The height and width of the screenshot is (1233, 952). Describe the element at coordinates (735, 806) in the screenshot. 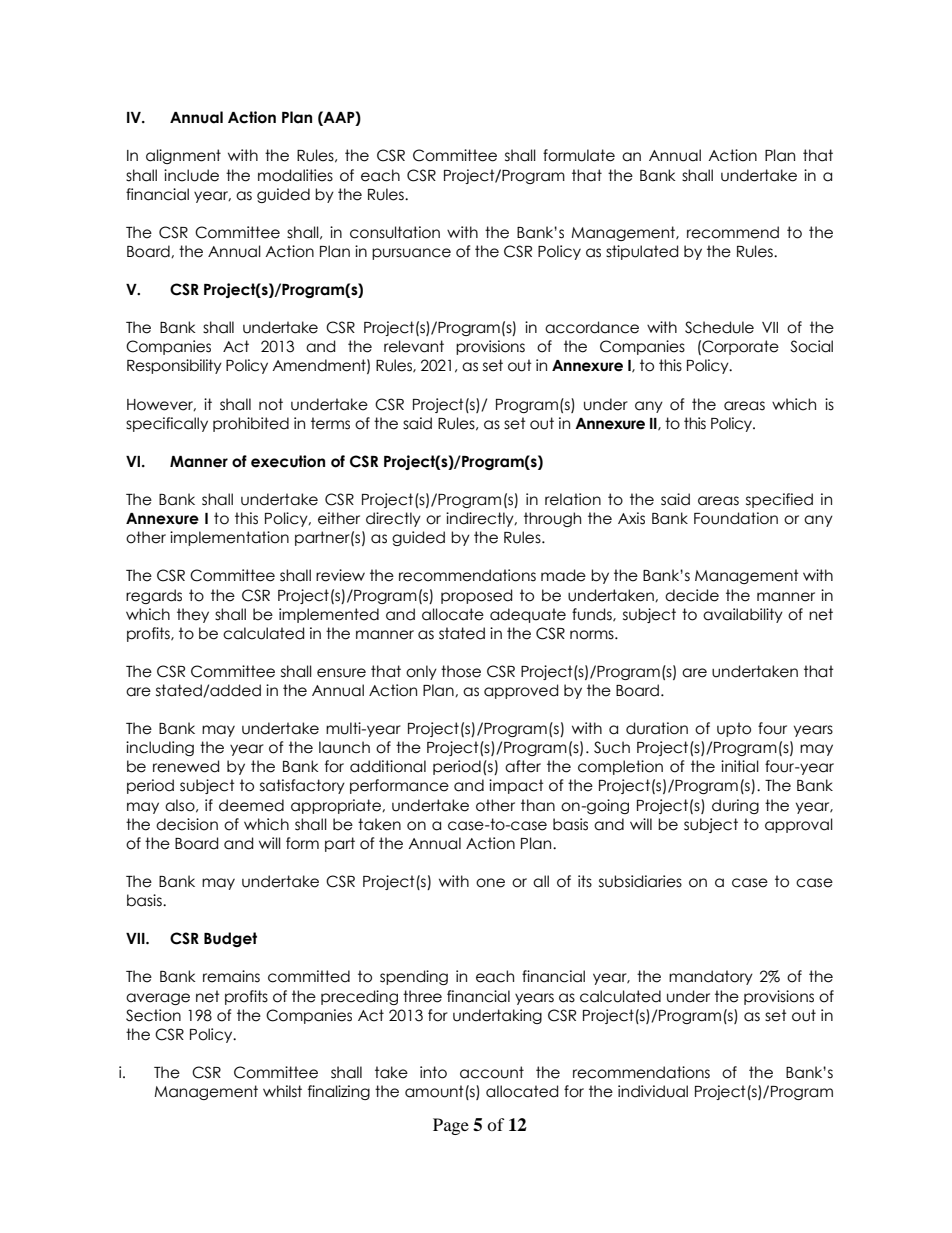

I see `during` at that location.
